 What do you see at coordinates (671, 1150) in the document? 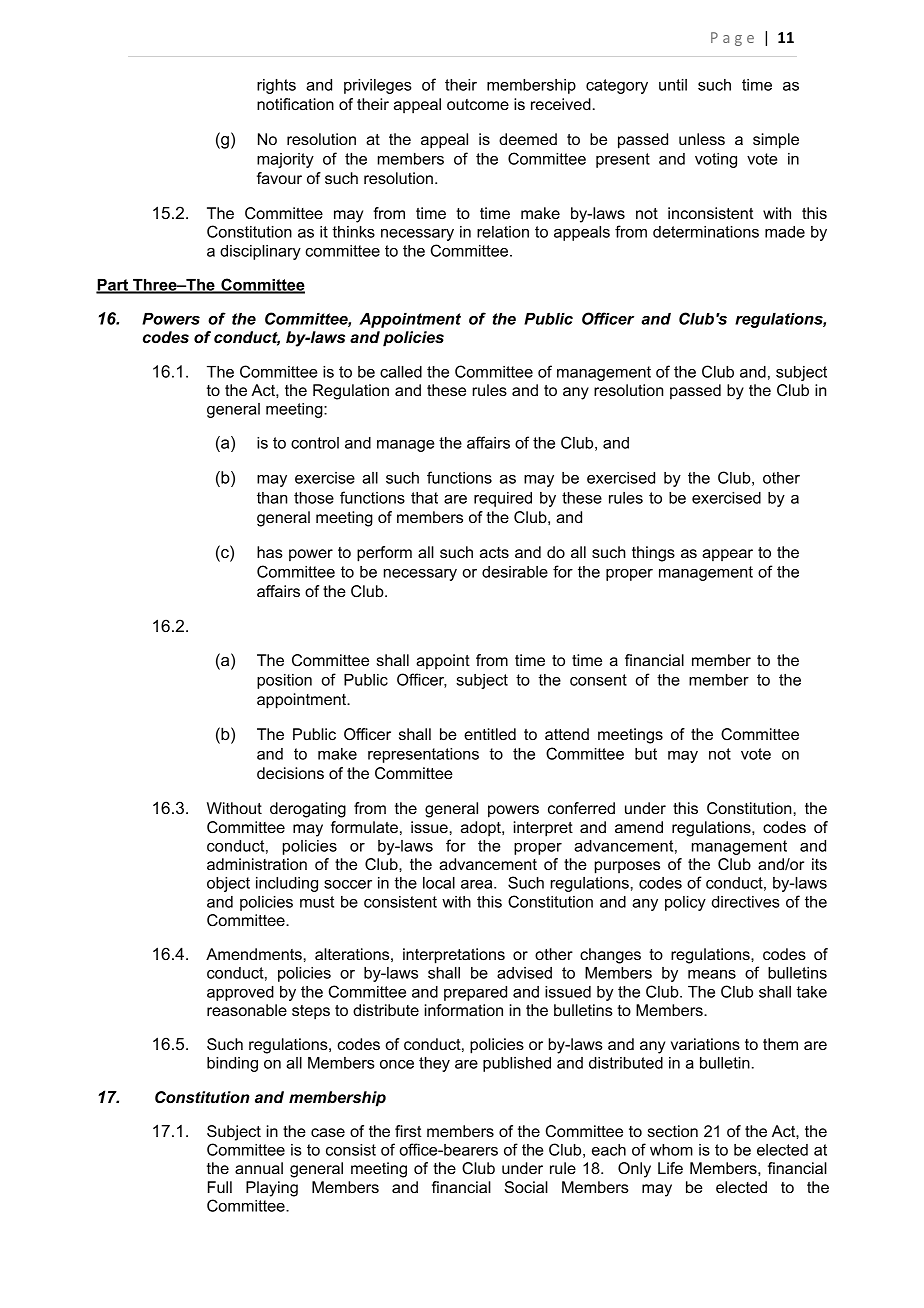
I see `whom` at bounding box center [671, 1150].
